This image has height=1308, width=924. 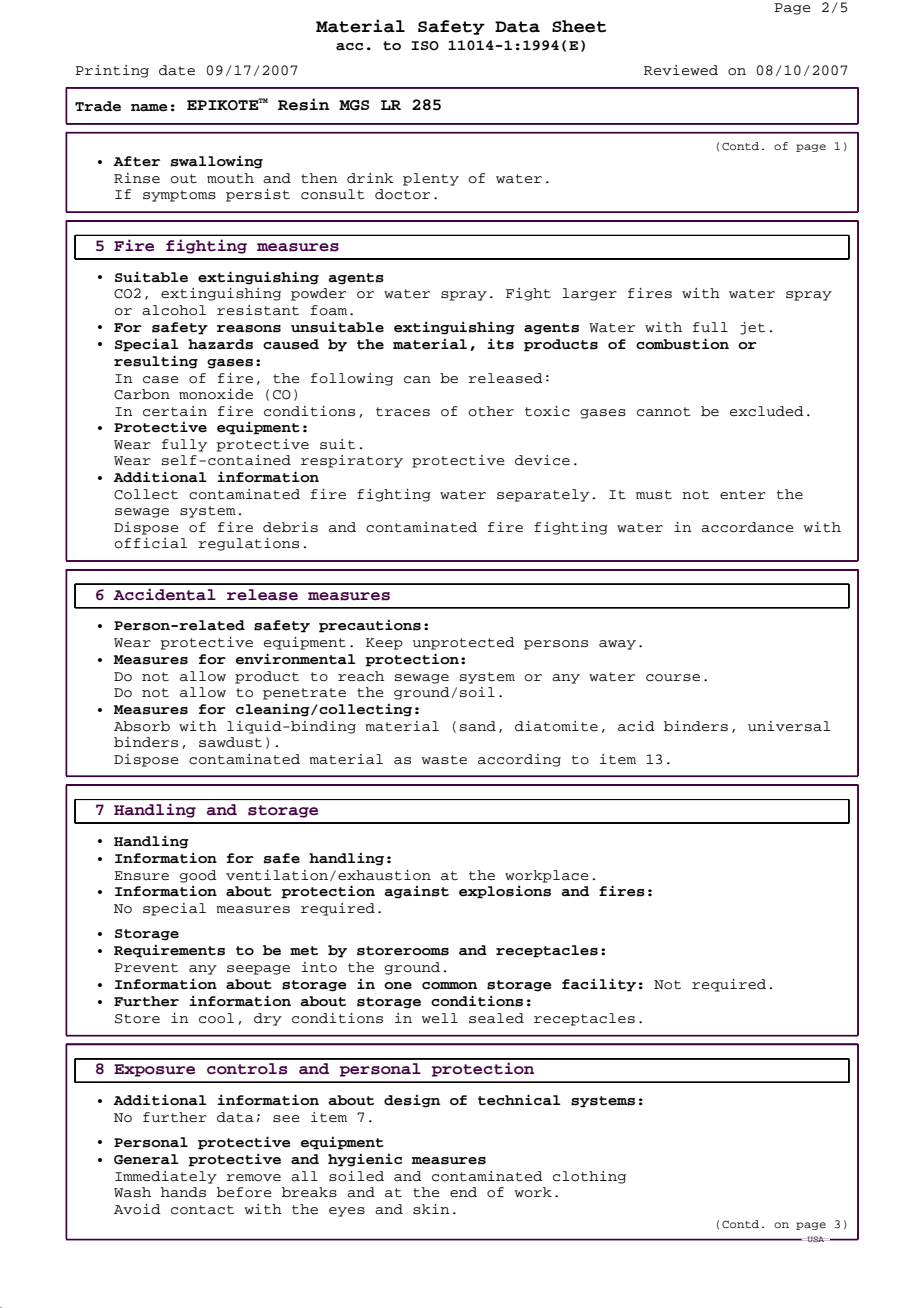 I want to click on USA, so click(x=816, y=1239).
